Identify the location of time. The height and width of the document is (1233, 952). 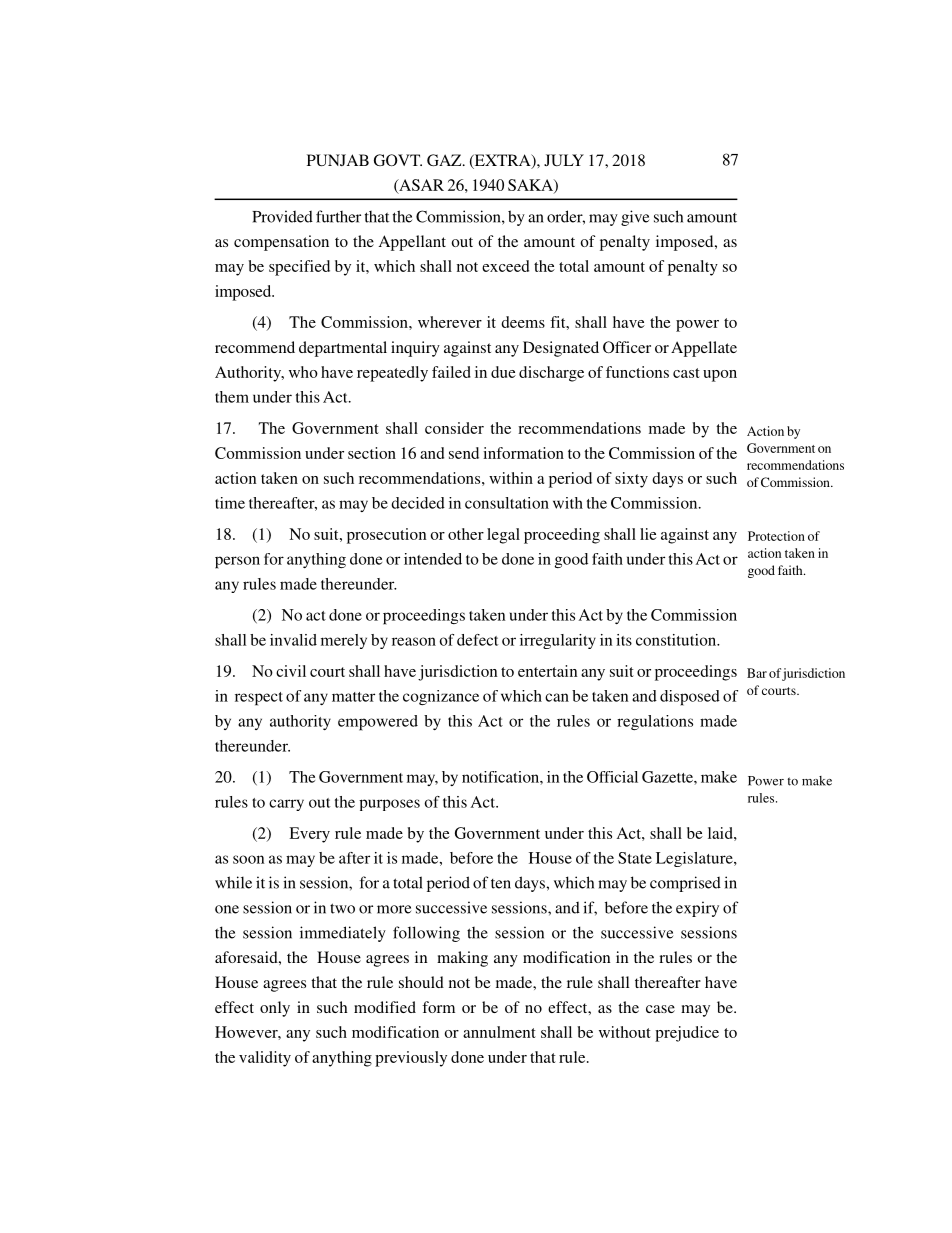
(230, 503).
